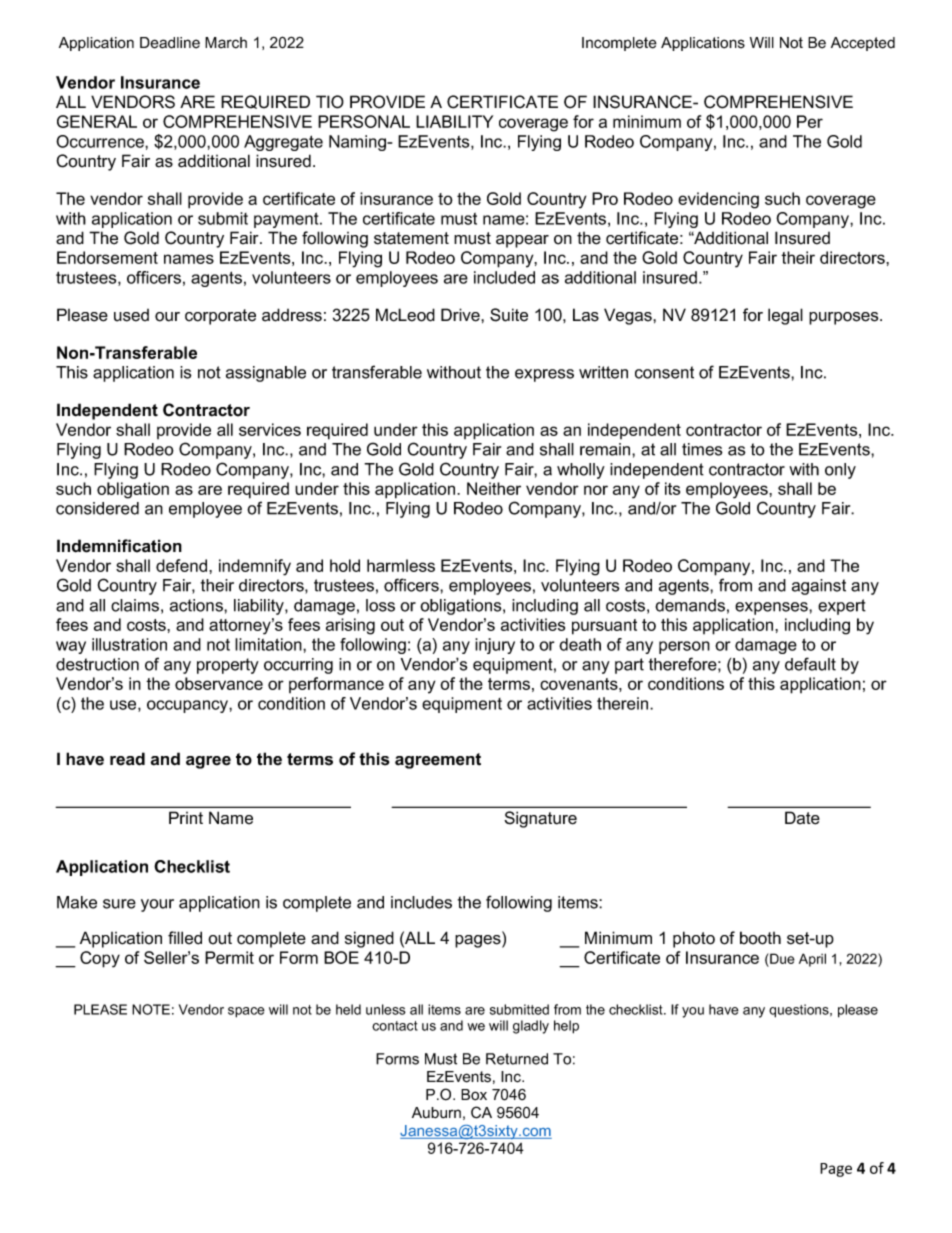 This screenshot has width=952, height=1233. I want to click on Due, so click(781, 960).
